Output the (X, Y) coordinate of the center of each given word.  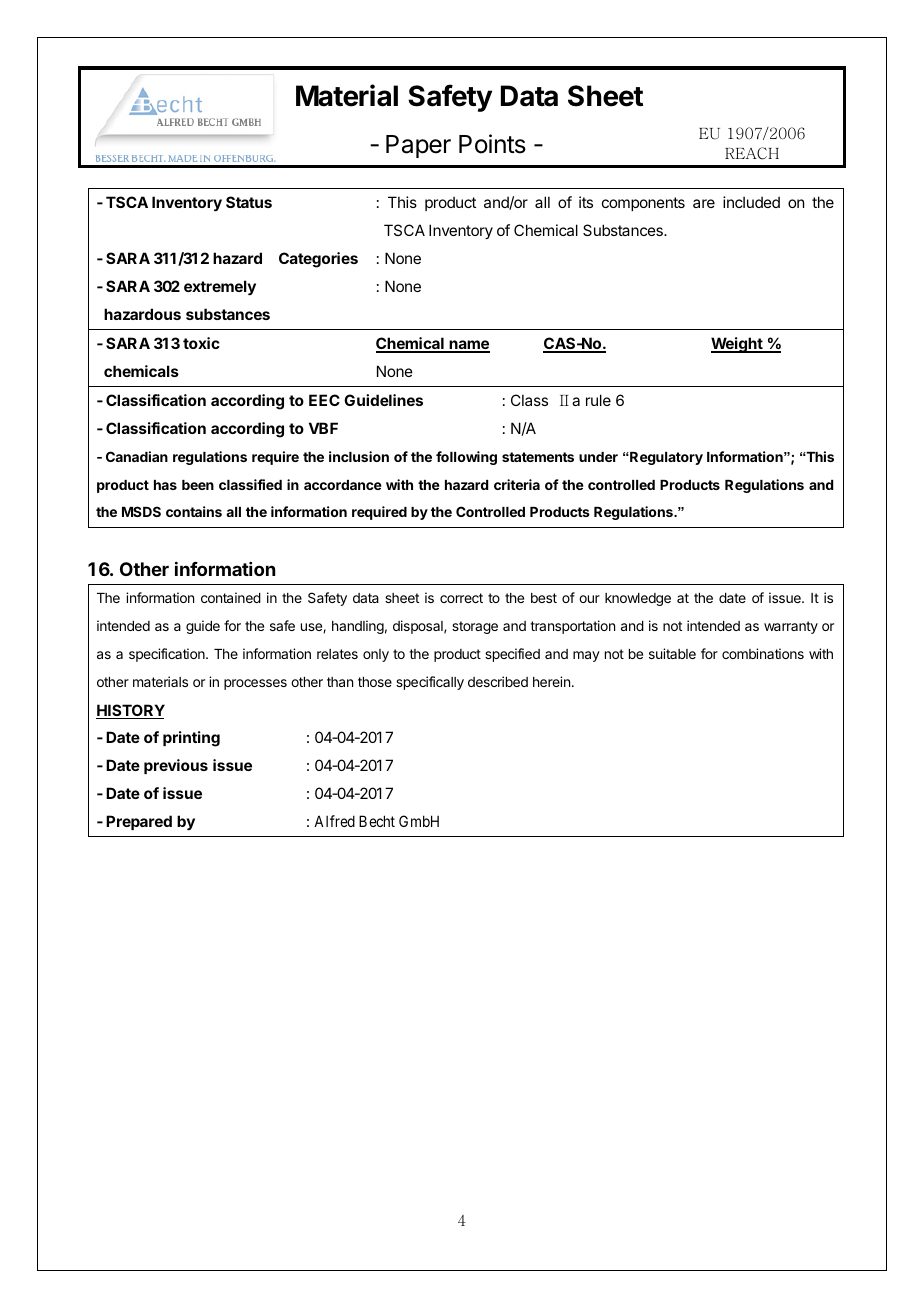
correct (461, 598)
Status (249, 202)
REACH (752, 153)
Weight (738, 345)
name (468, 346)
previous (176, 766)
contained (231, 597)
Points (492, 144)
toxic (201, 343)
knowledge (638, 599)
